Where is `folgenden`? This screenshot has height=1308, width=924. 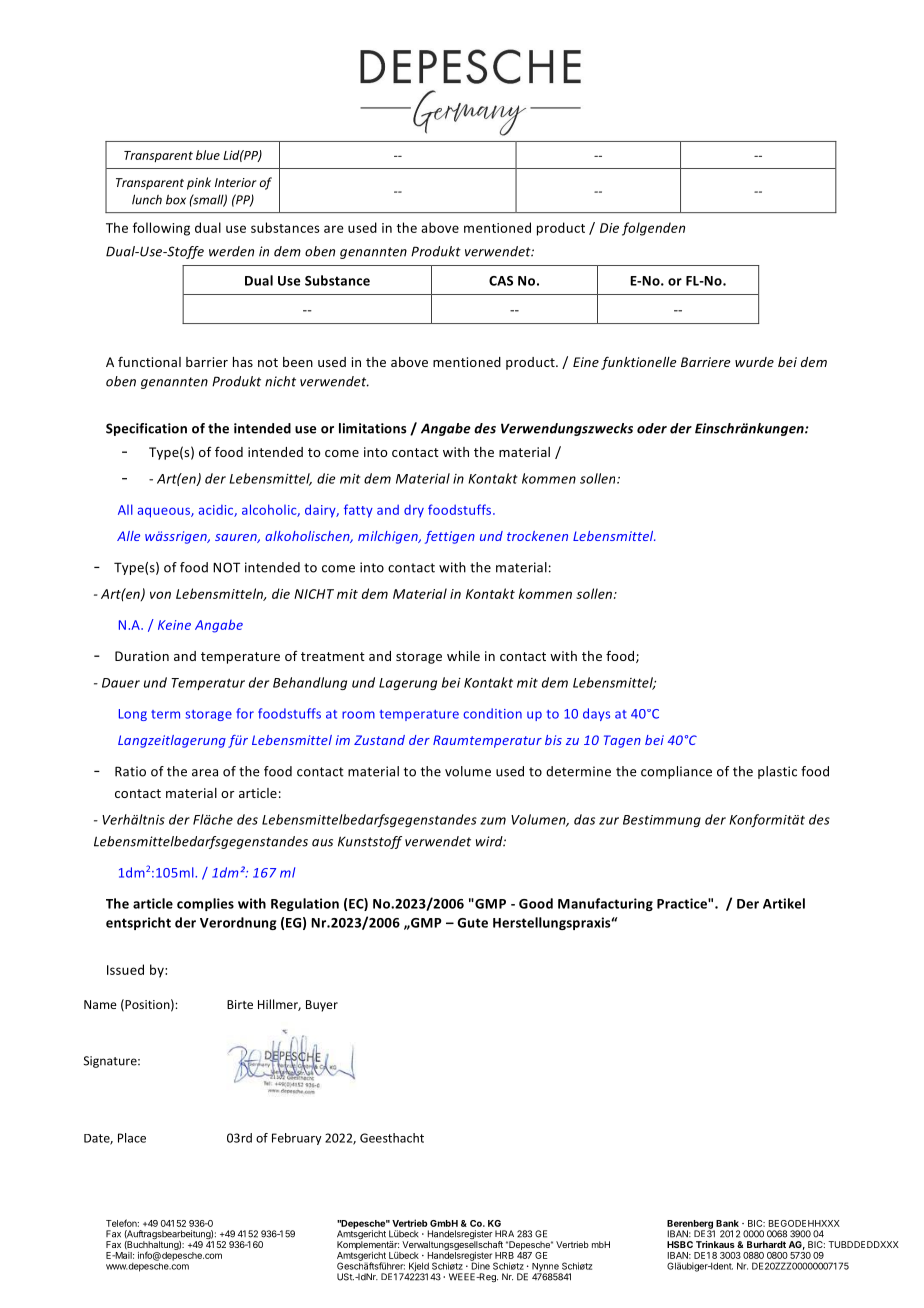 folgenden is located at coordinates (653, 229).
